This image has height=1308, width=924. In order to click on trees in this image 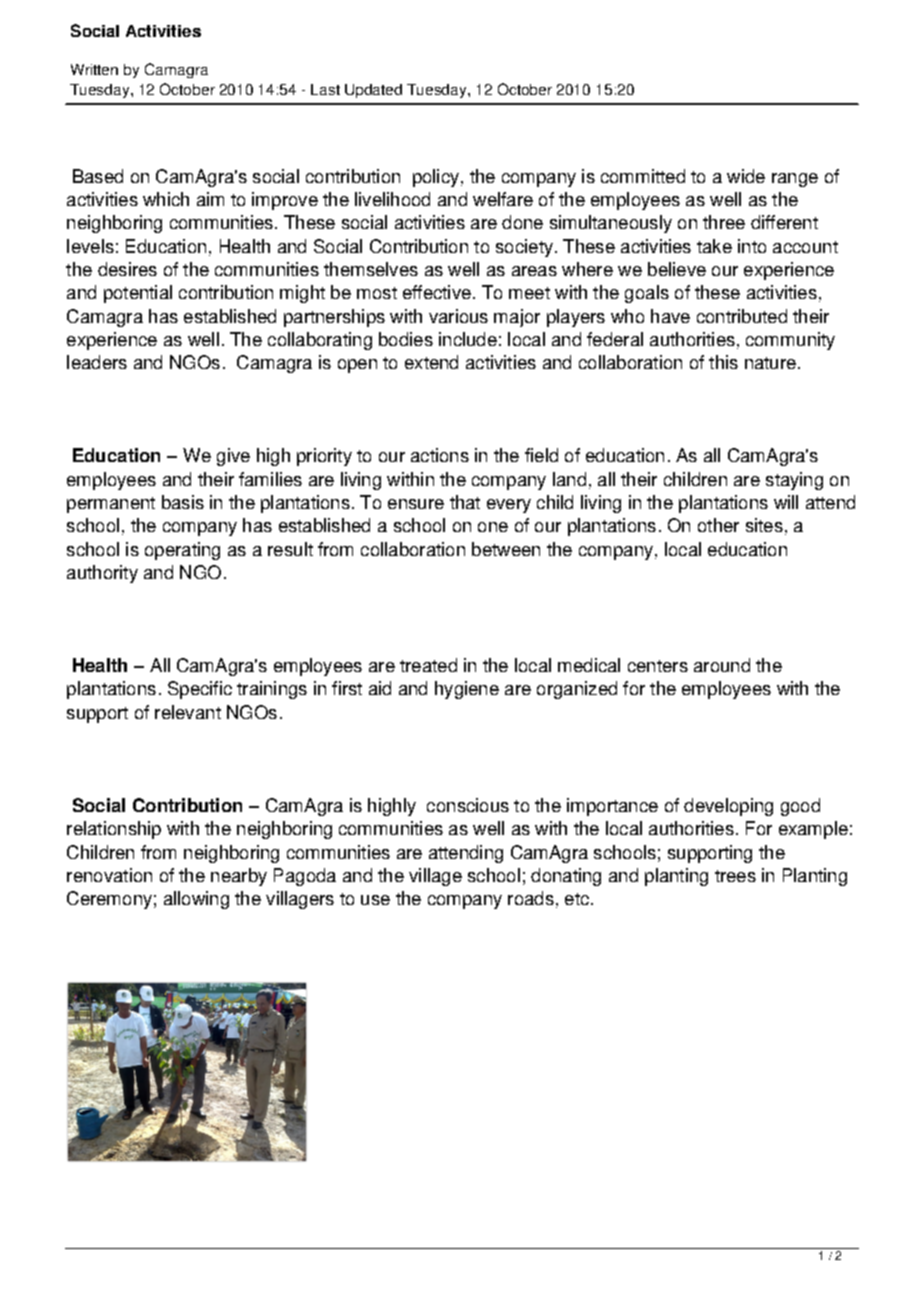, I will do `click(735, 876)`.
